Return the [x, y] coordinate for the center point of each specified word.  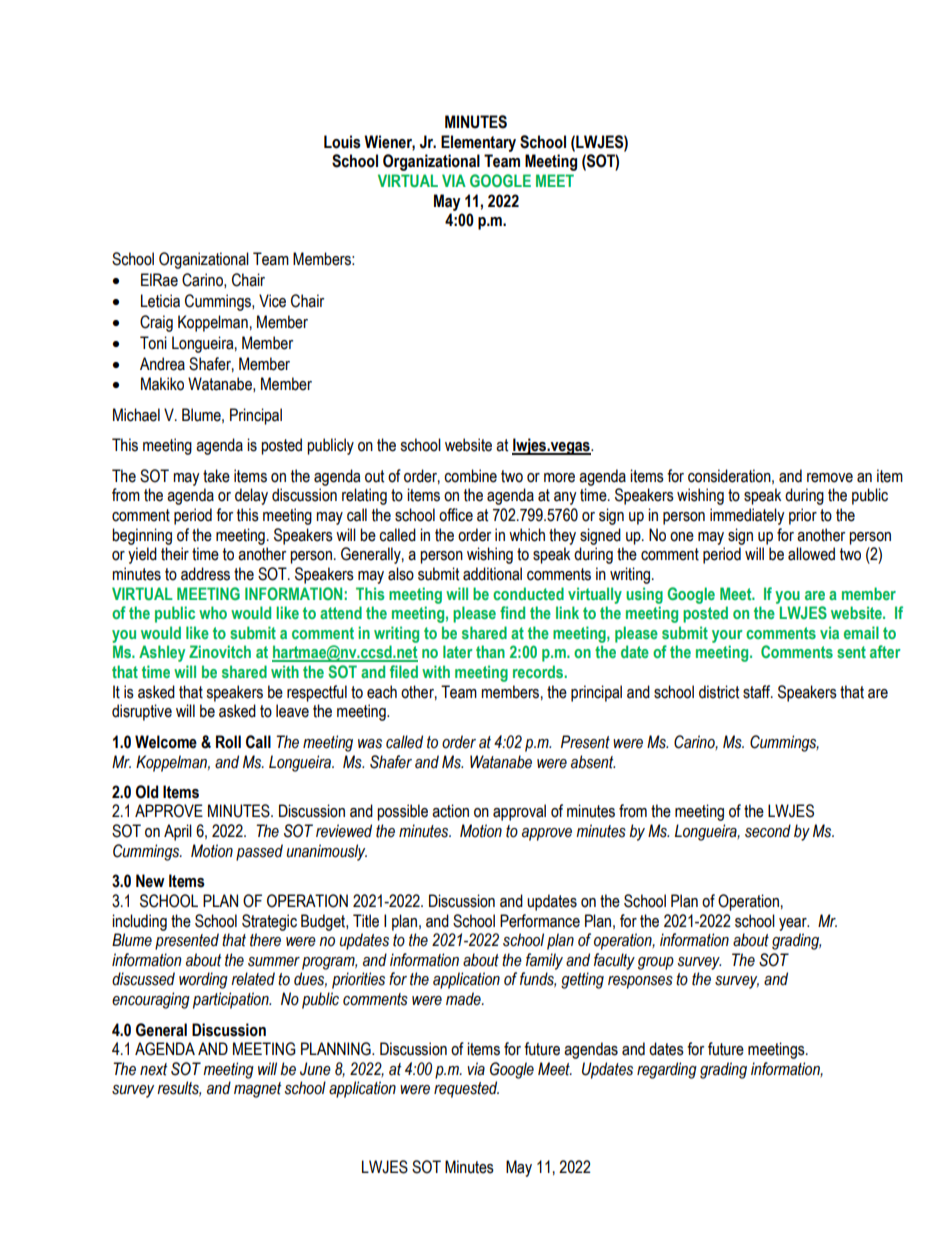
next [153, 1069]
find [512, 612]
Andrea [162, 364]
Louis [342, 142]
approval [519, 812]
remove [830, 478]
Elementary [478, 143]
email [861, 632]
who [213, 612]
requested [466, 1089]
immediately [747, 516]
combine [470, 476]
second [768, 831]
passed [259, 852]
